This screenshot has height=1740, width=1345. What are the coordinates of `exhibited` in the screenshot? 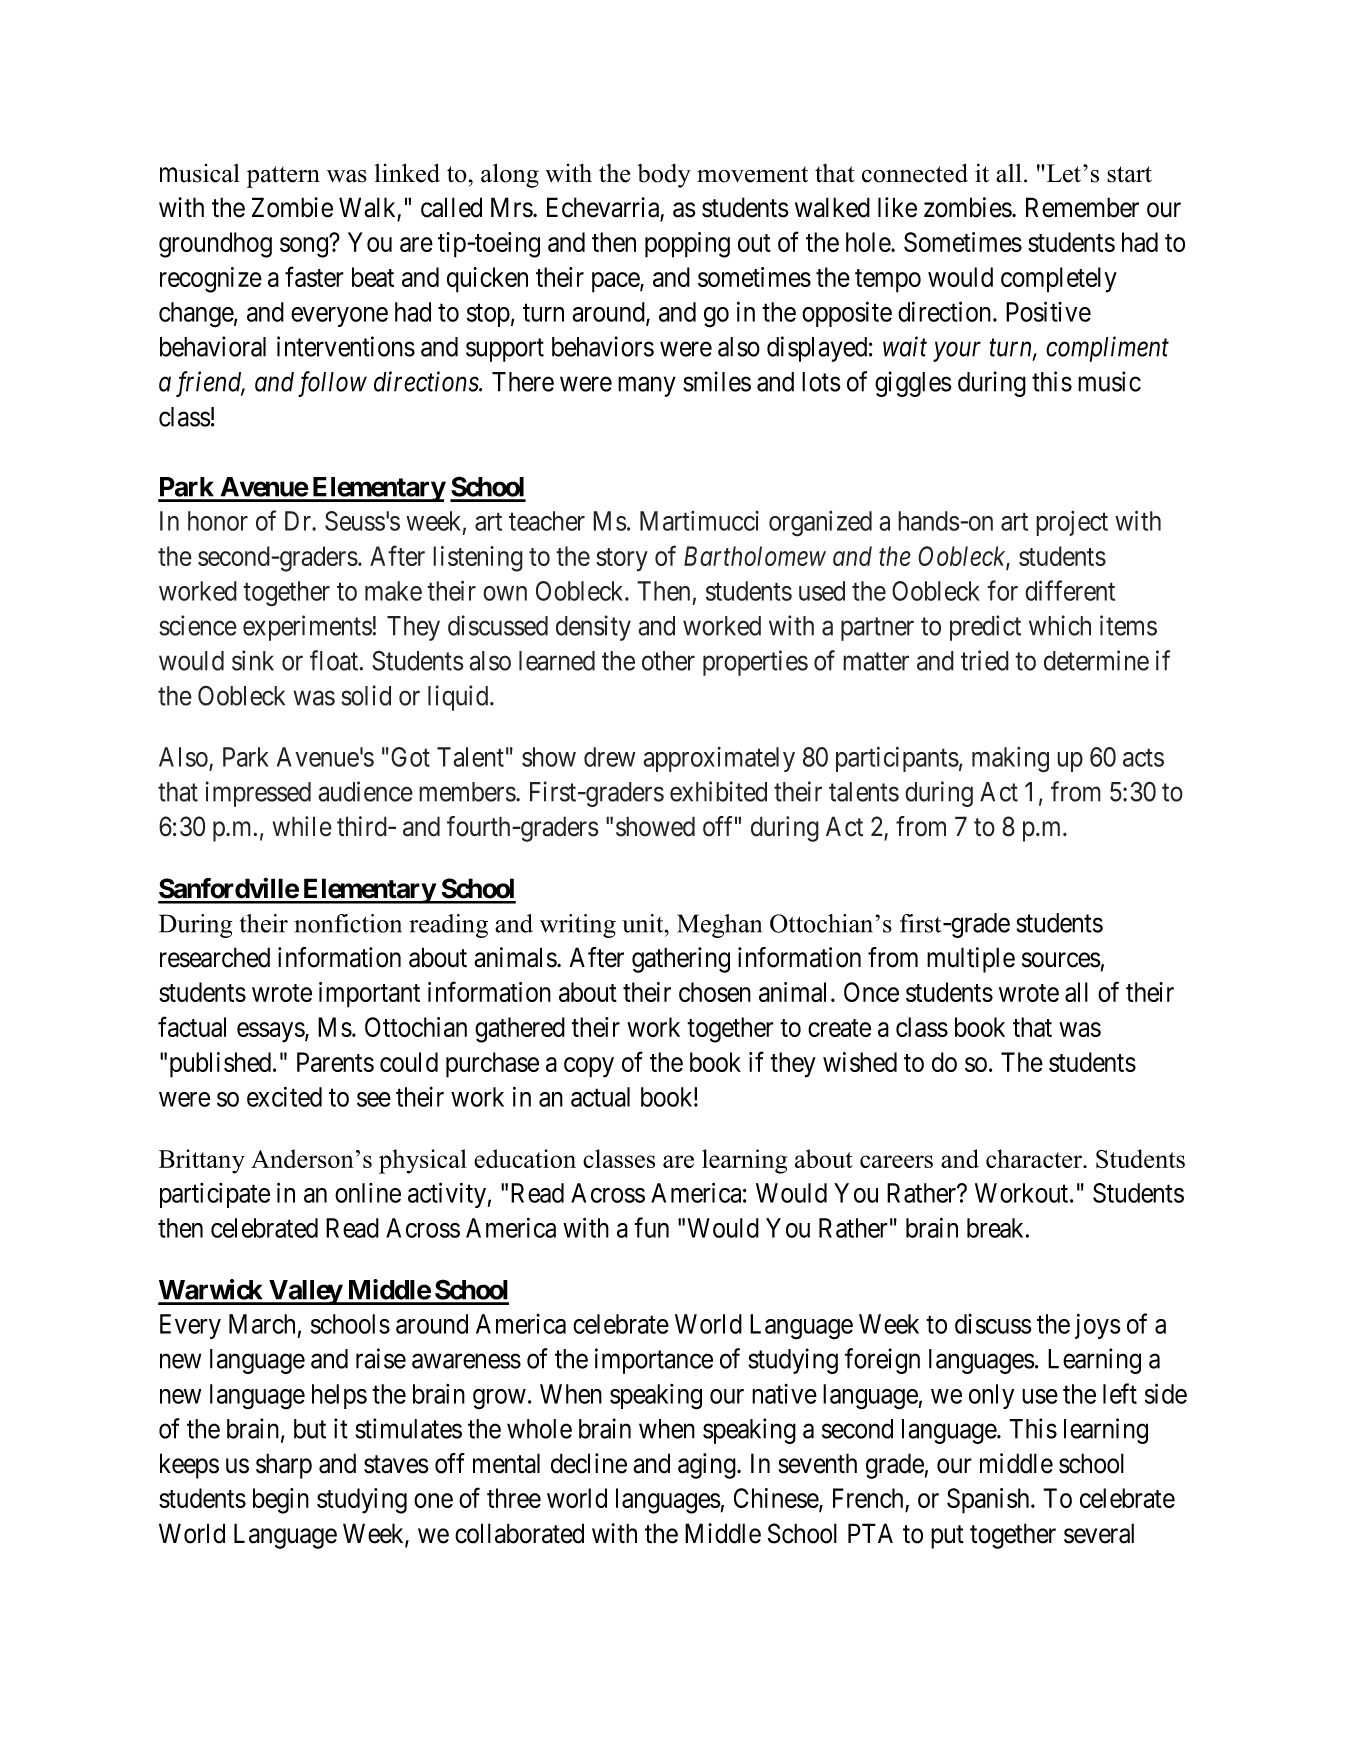 It's located at (718, 791).
